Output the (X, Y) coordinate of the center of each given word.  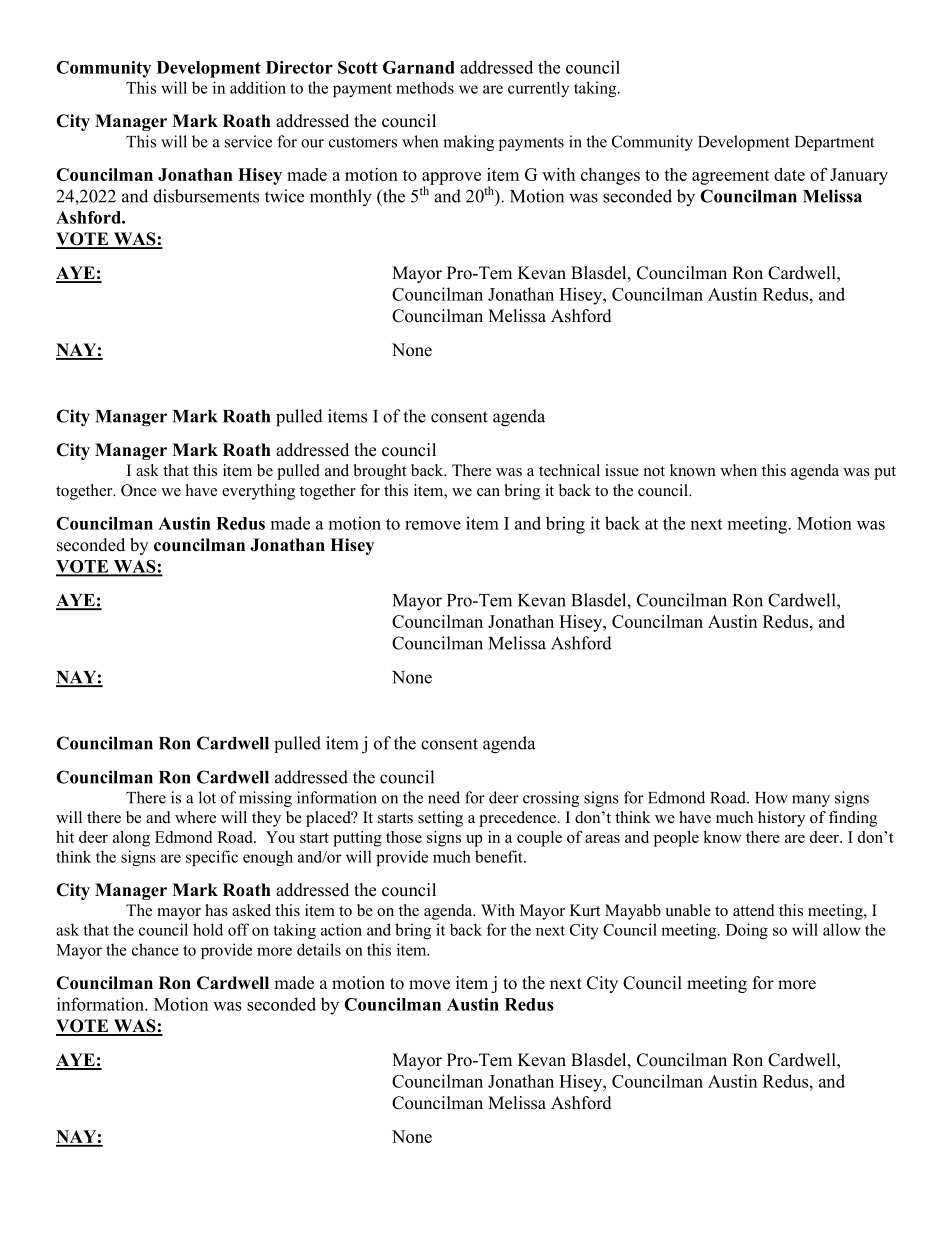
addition (258, 87)
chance (155, 949)
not (654, 471)
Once (139, 490)
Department (834, 143)
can (488, 492)
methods (425, 88)
